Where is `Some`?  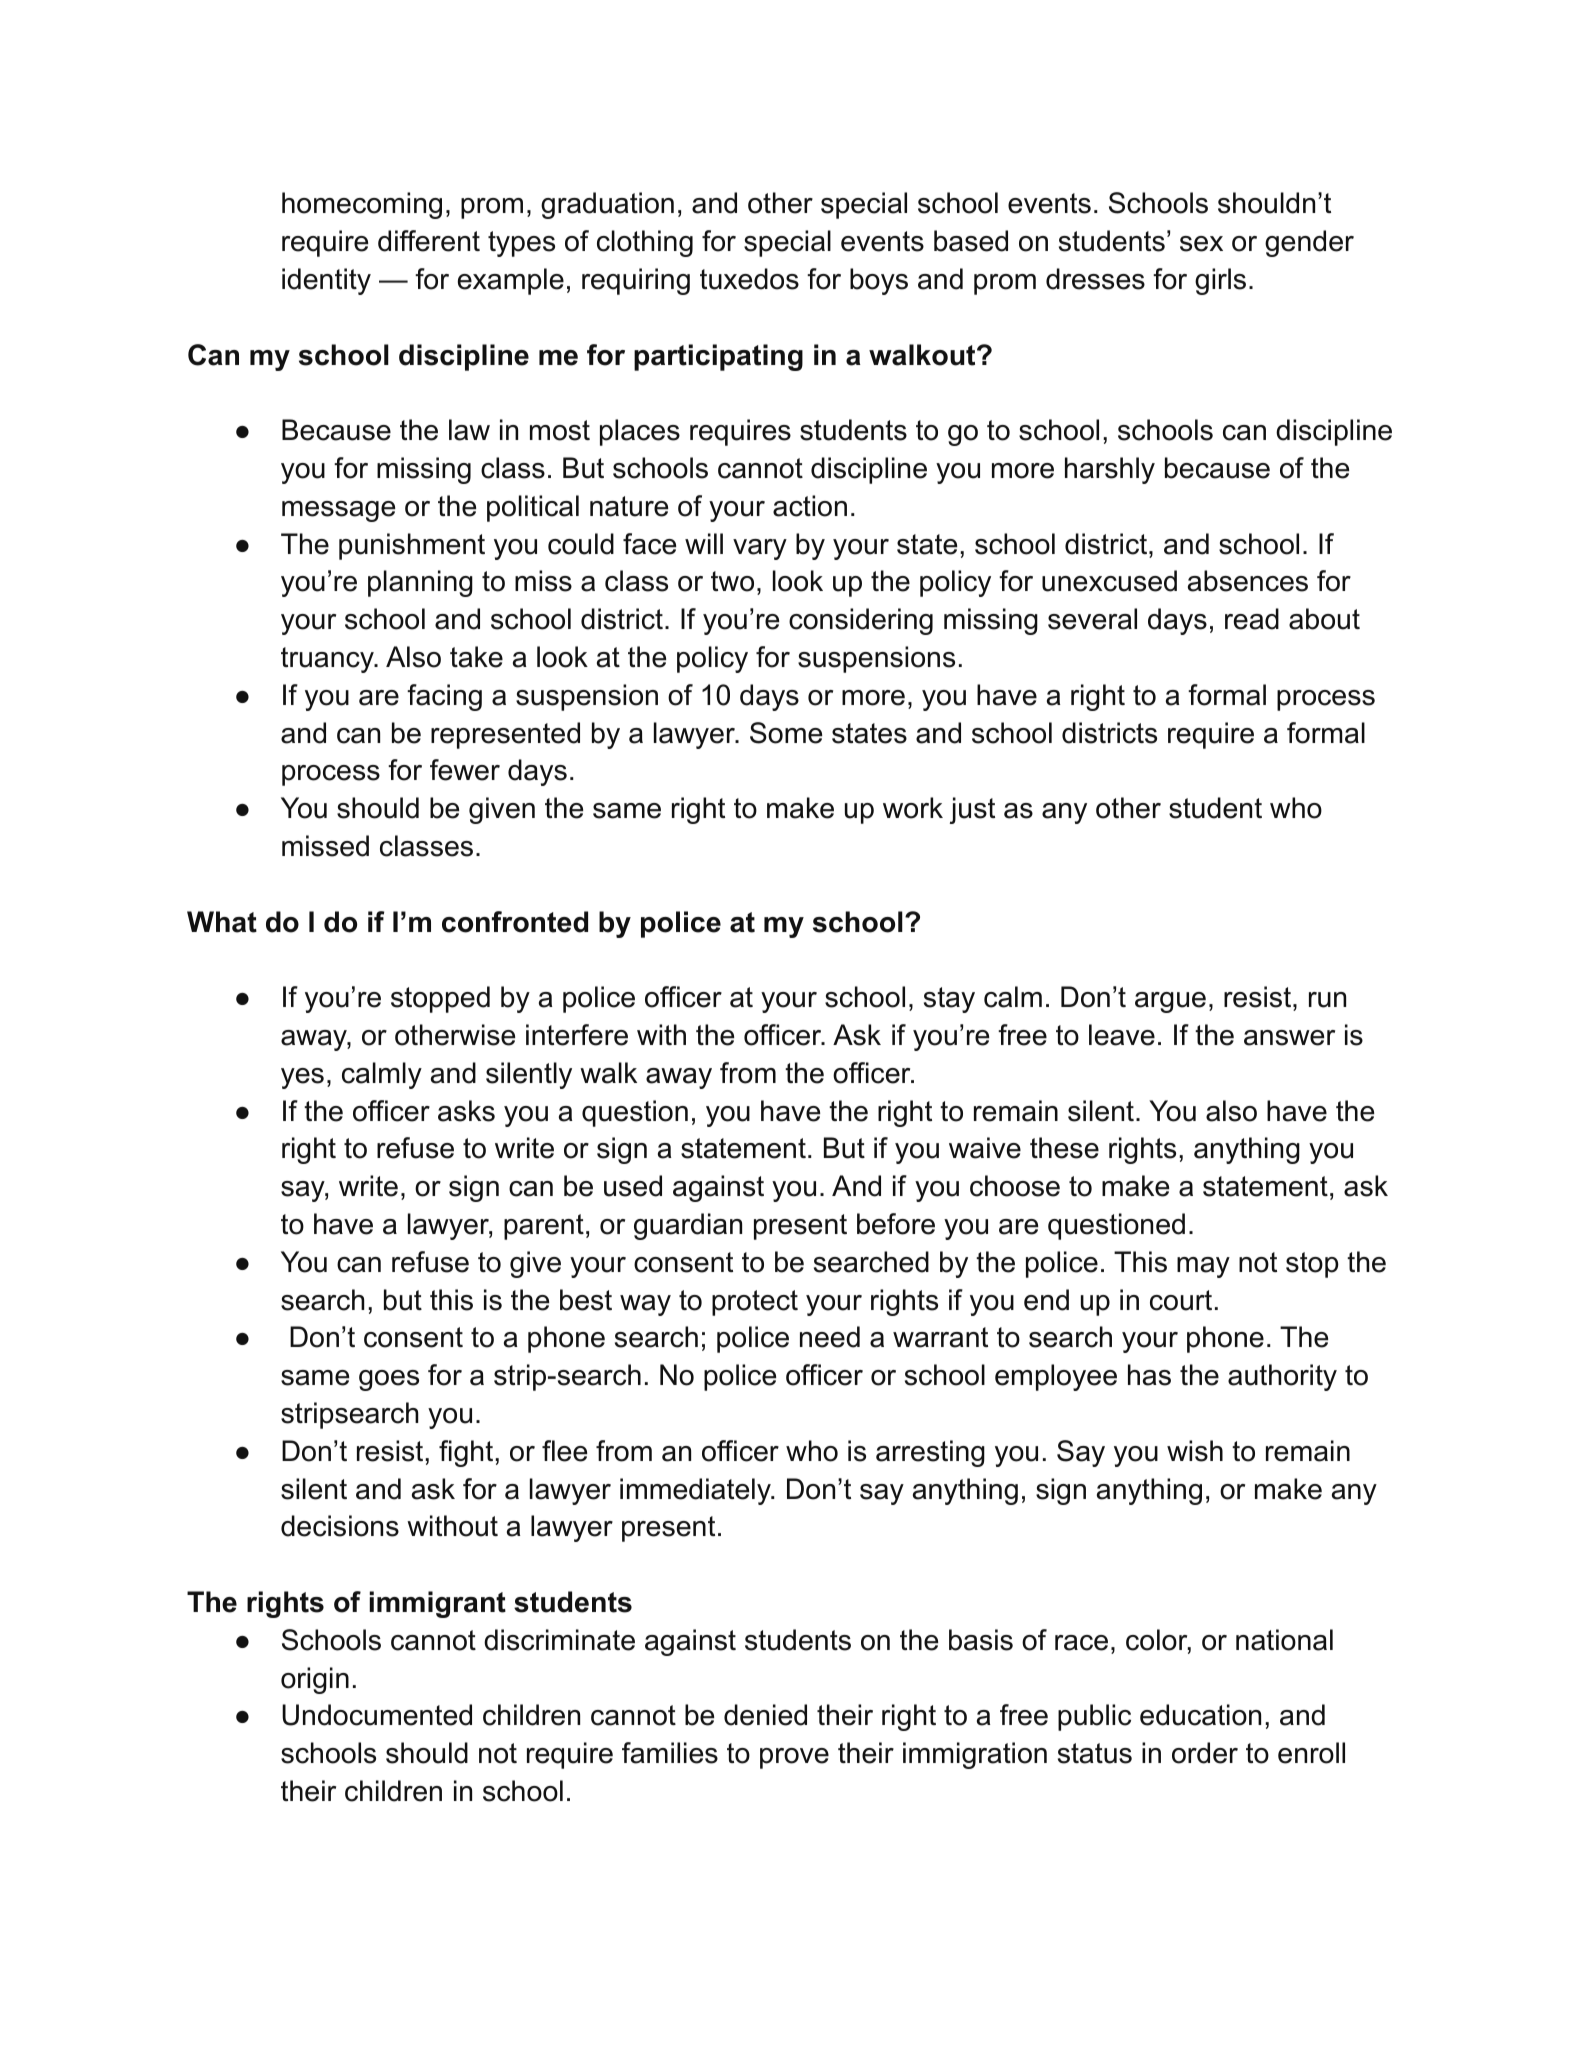
Some is located at coordinates (786, 733).
